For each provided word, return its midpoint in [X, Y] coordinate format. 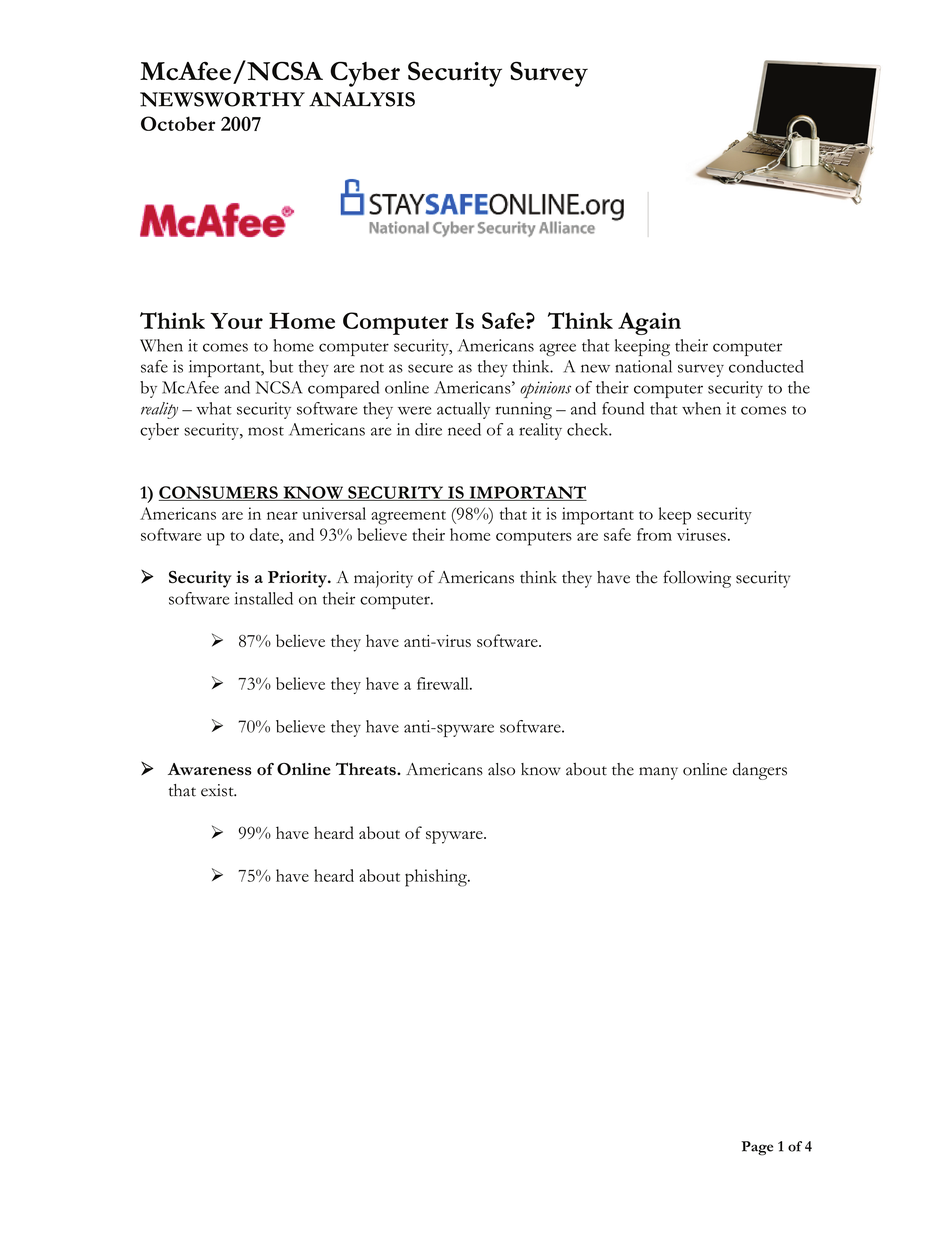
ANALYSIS [362, 99]
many [658, 773]
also [501, 769]
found [623, 408]
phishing [437, 878]
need [464, 429]
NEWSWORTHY [222, 99]
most [266, 431]
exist [218, 790]
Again [649, 323]
